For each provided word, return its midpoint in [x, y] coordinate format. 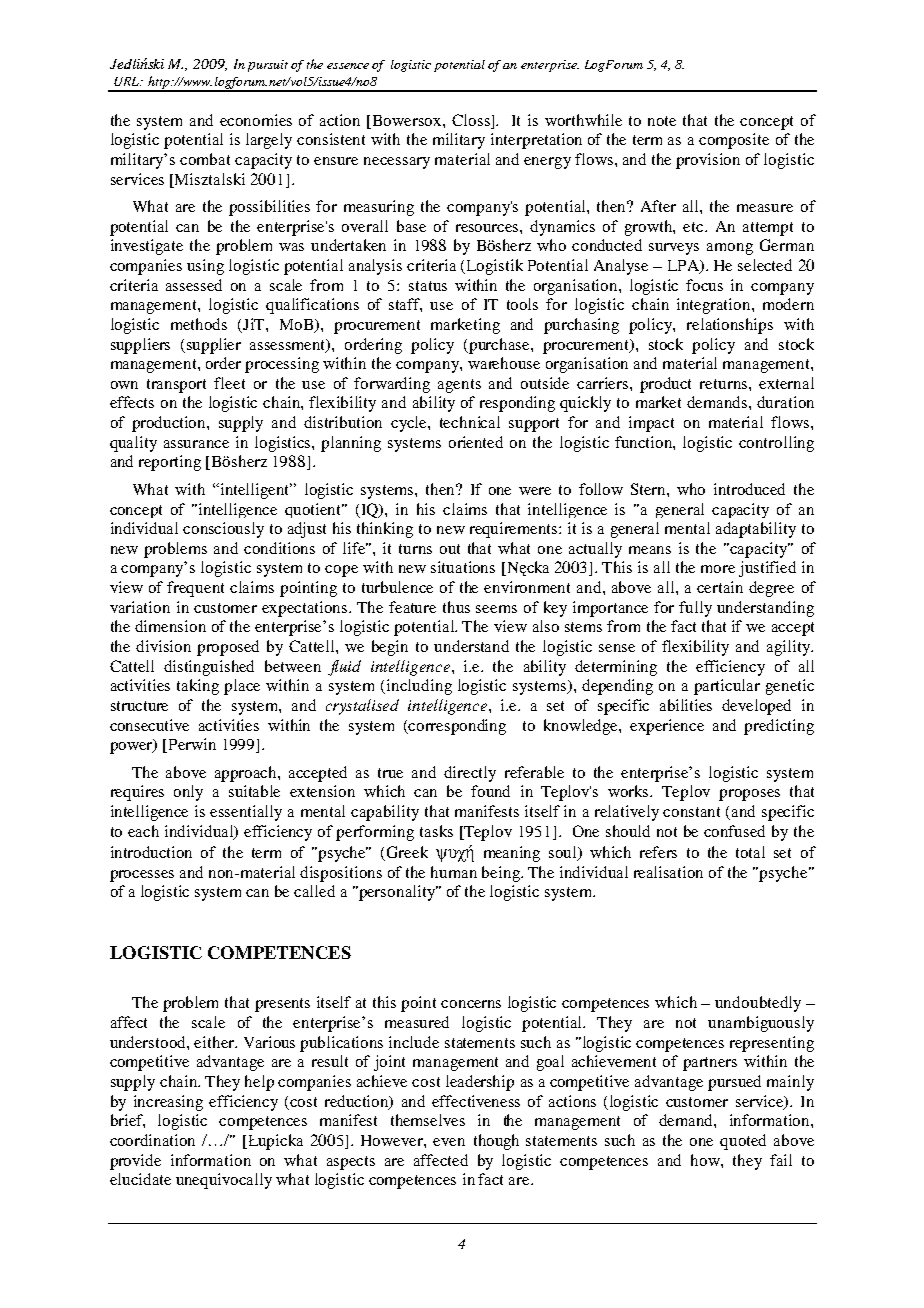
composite [734, 141]
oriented [476, 442]
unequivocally [224, 1181]
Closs [471, 120]
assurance [196, 444]
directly [470, 774]
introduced [749, 489]
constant [691, 812]
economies [256, 120]
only [188, 793]
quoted [743, 1142]
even [449, 1142]
